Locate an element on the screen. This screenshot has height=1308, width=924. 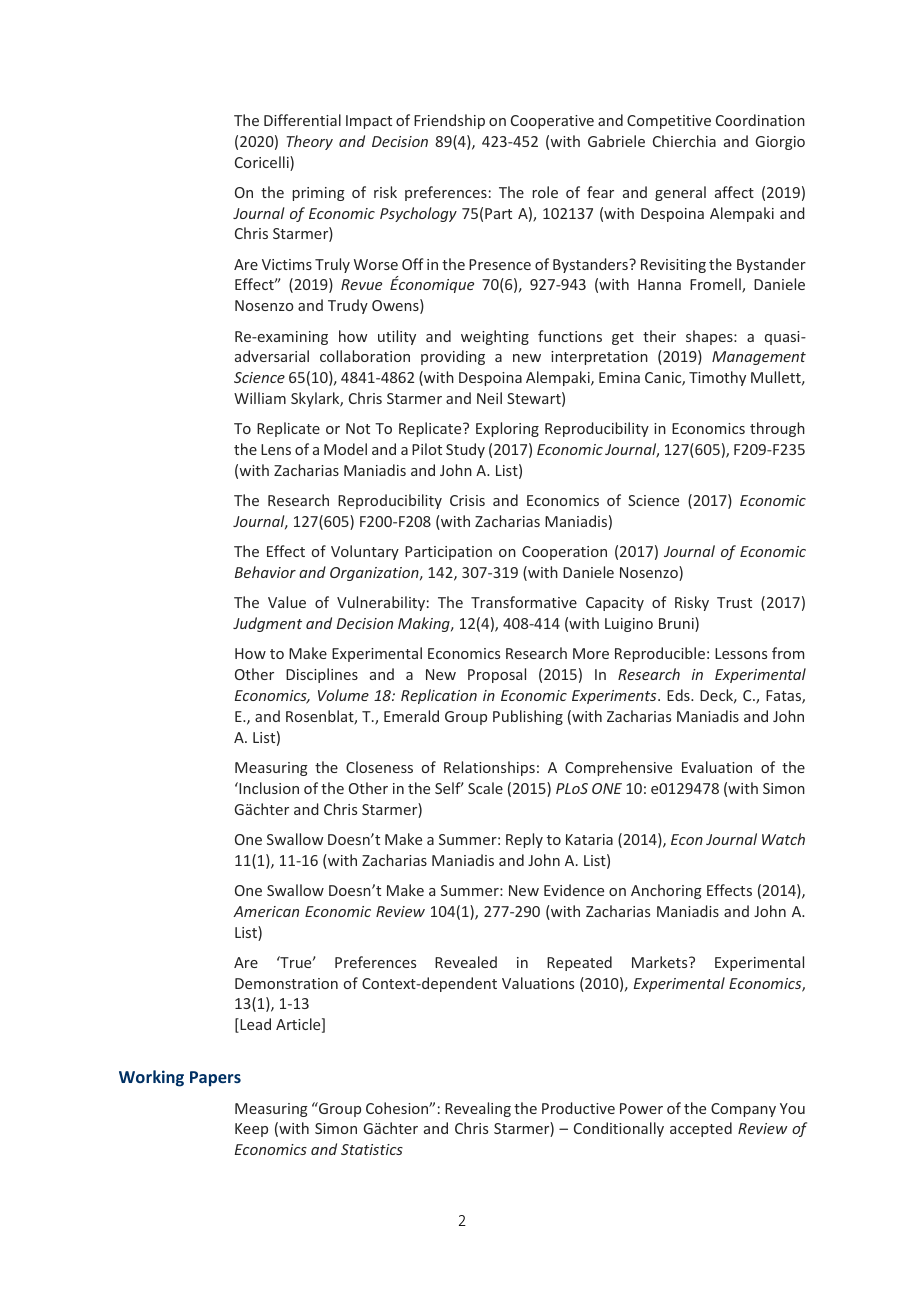
Theory is located at coordinates (310, 142).
